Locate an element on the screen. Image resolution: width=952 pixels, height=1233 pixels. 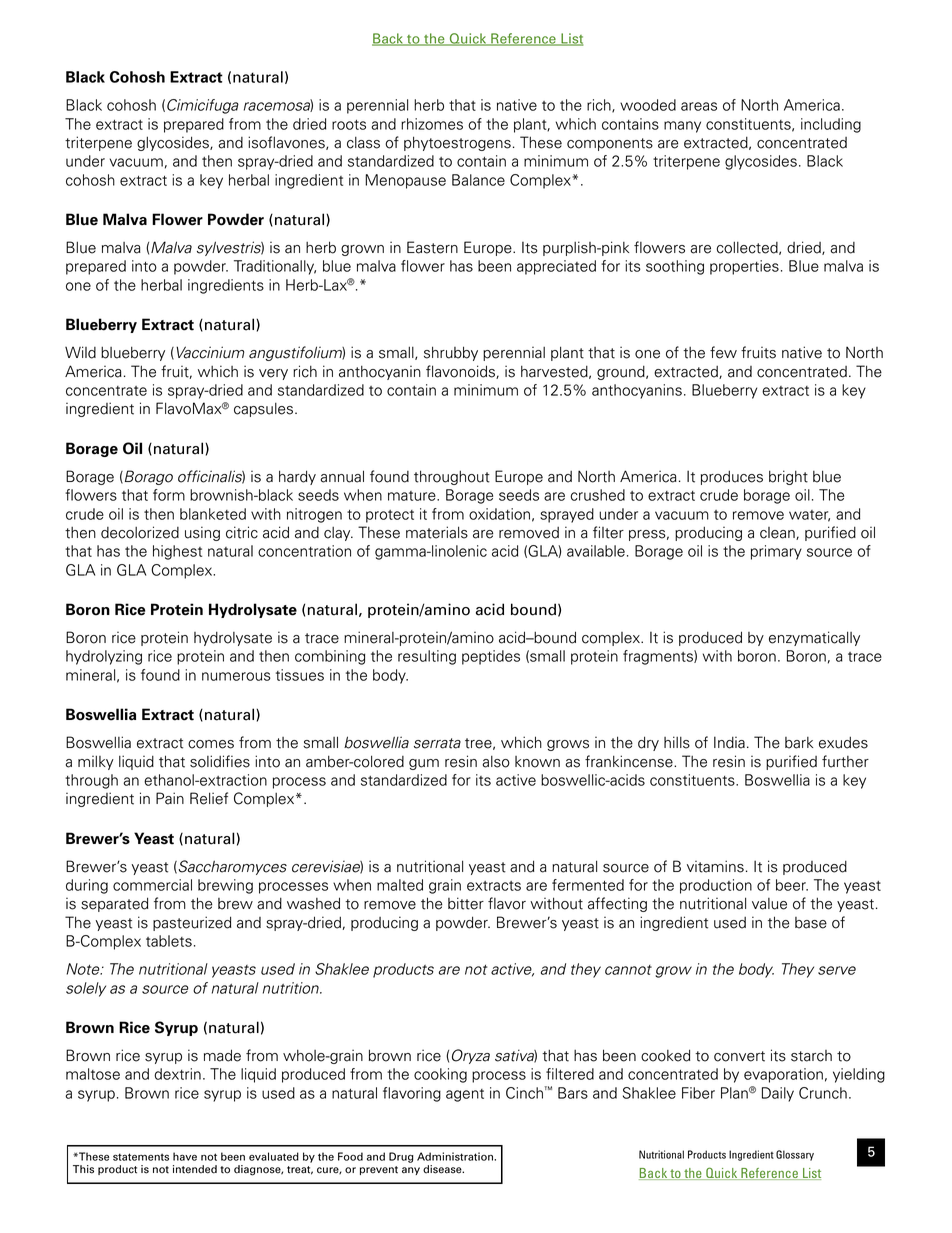
Pain is located at coordinates (170, 798).
